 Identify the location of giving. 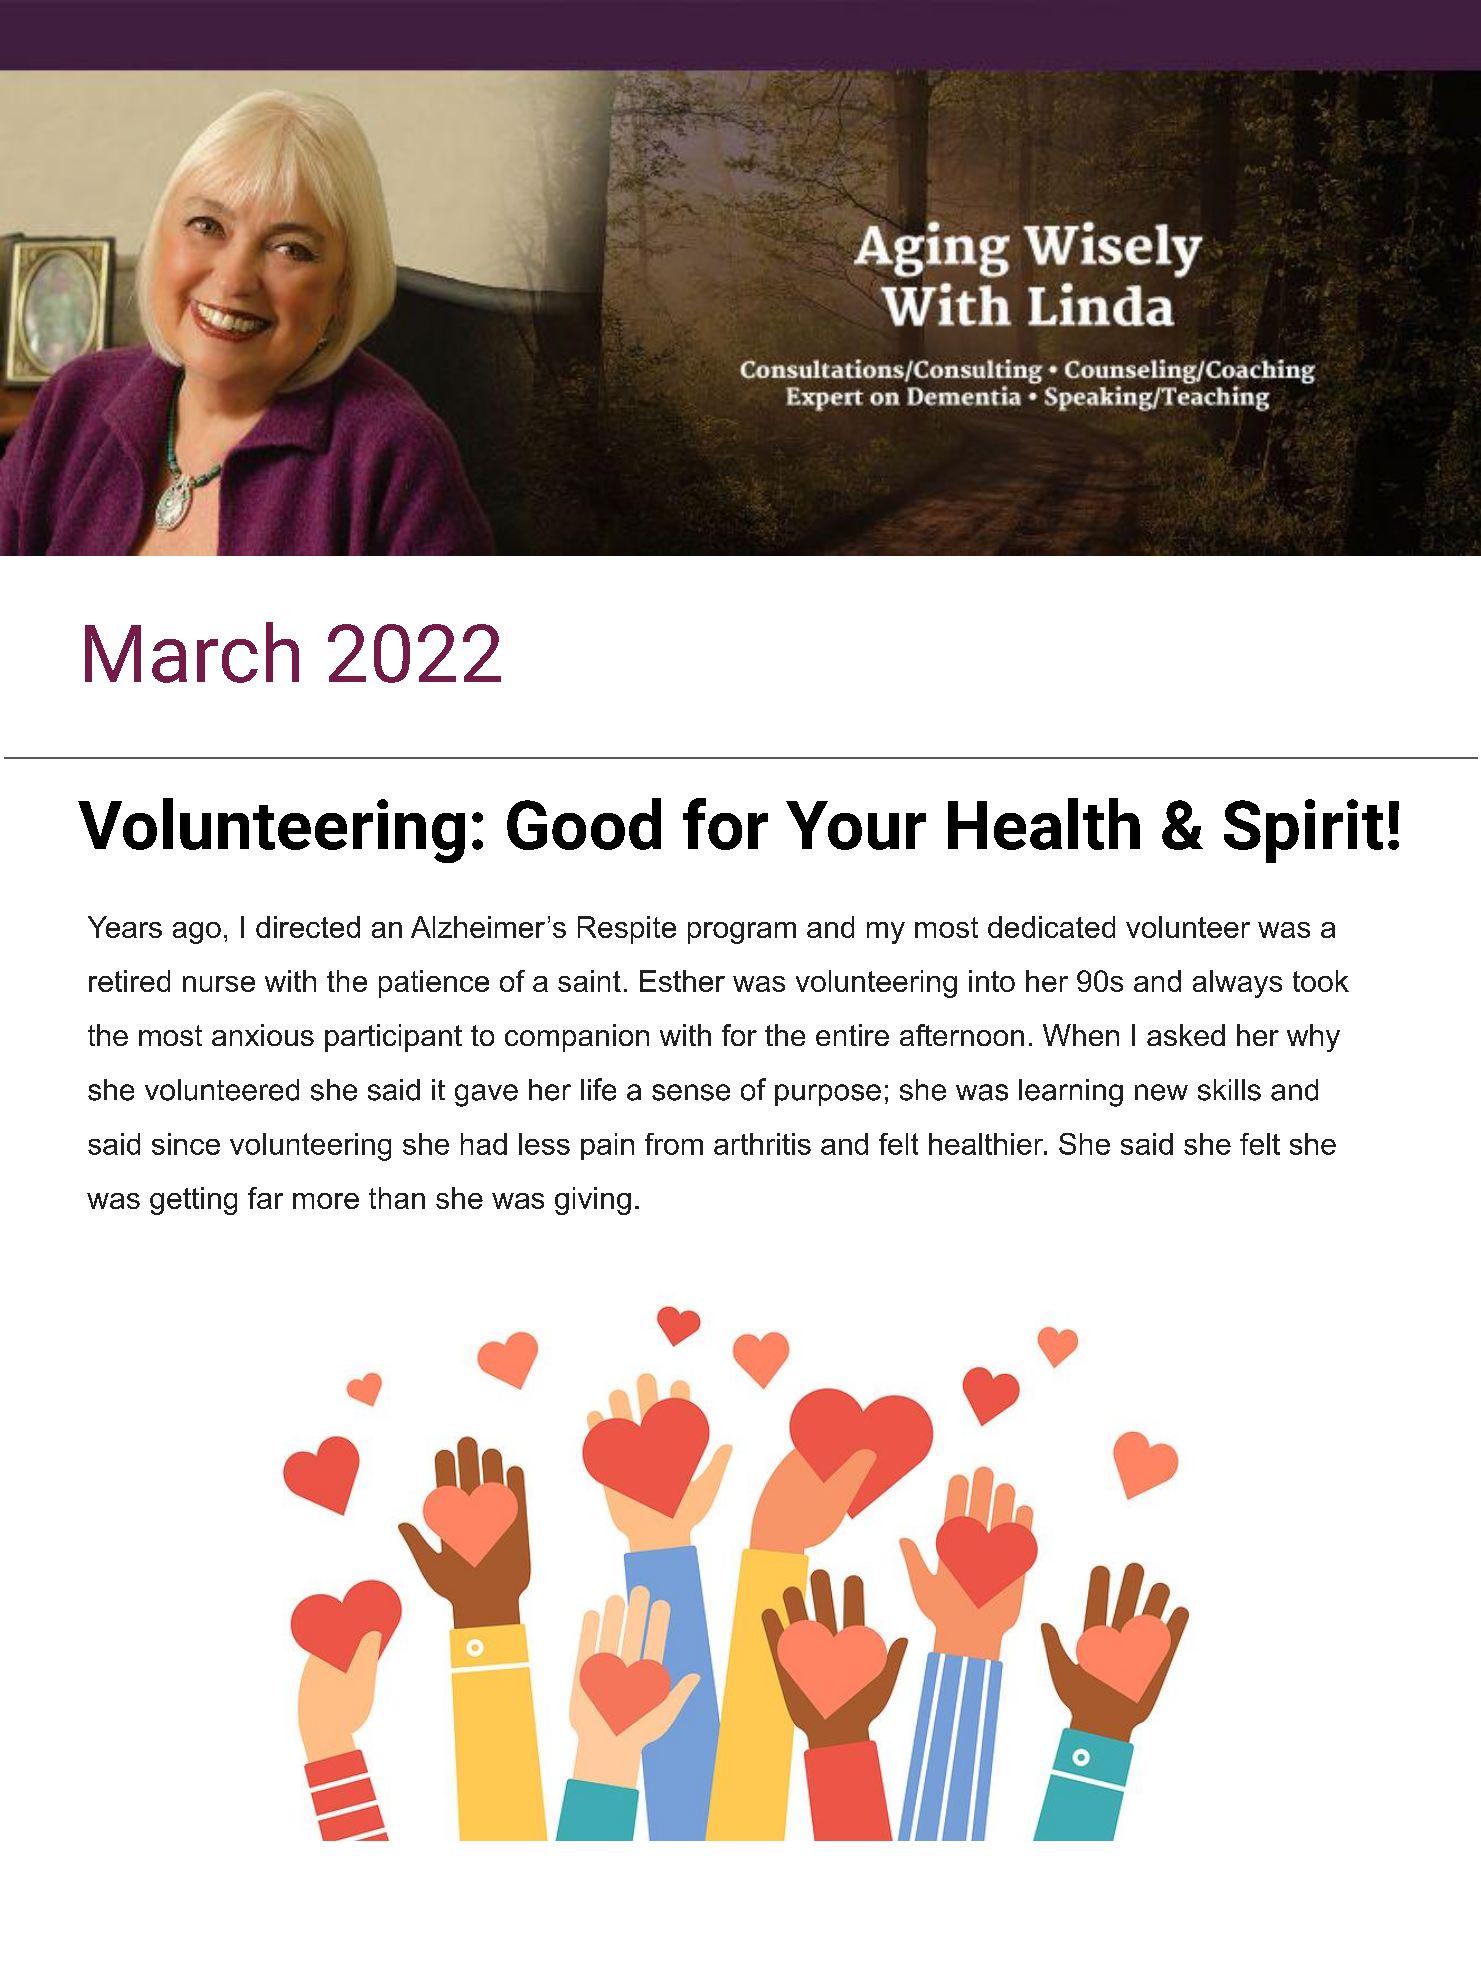
(593, 1201).
